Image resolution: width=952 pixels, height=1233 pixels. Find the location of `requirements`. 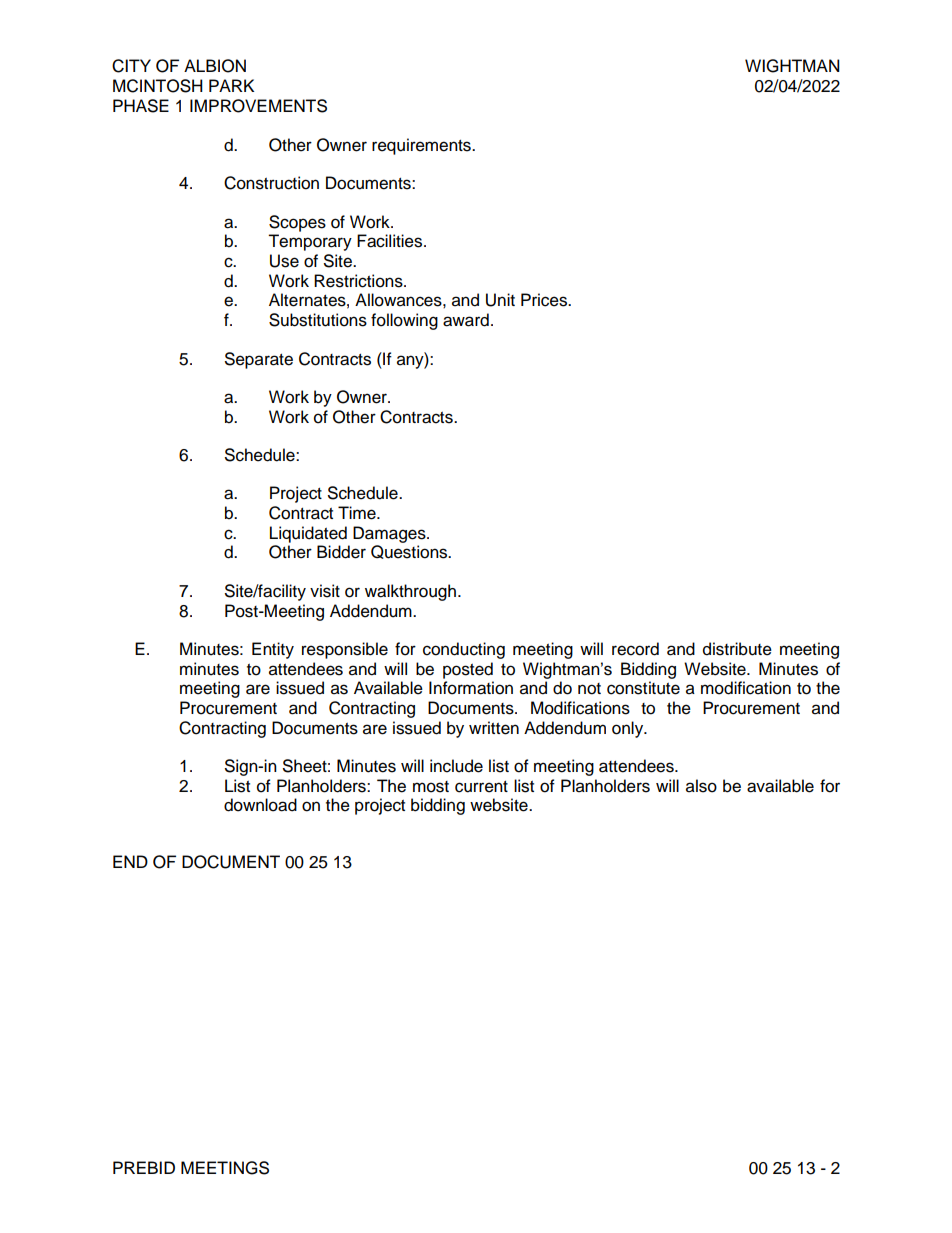

requirements is located at coordinates (422, 146).
